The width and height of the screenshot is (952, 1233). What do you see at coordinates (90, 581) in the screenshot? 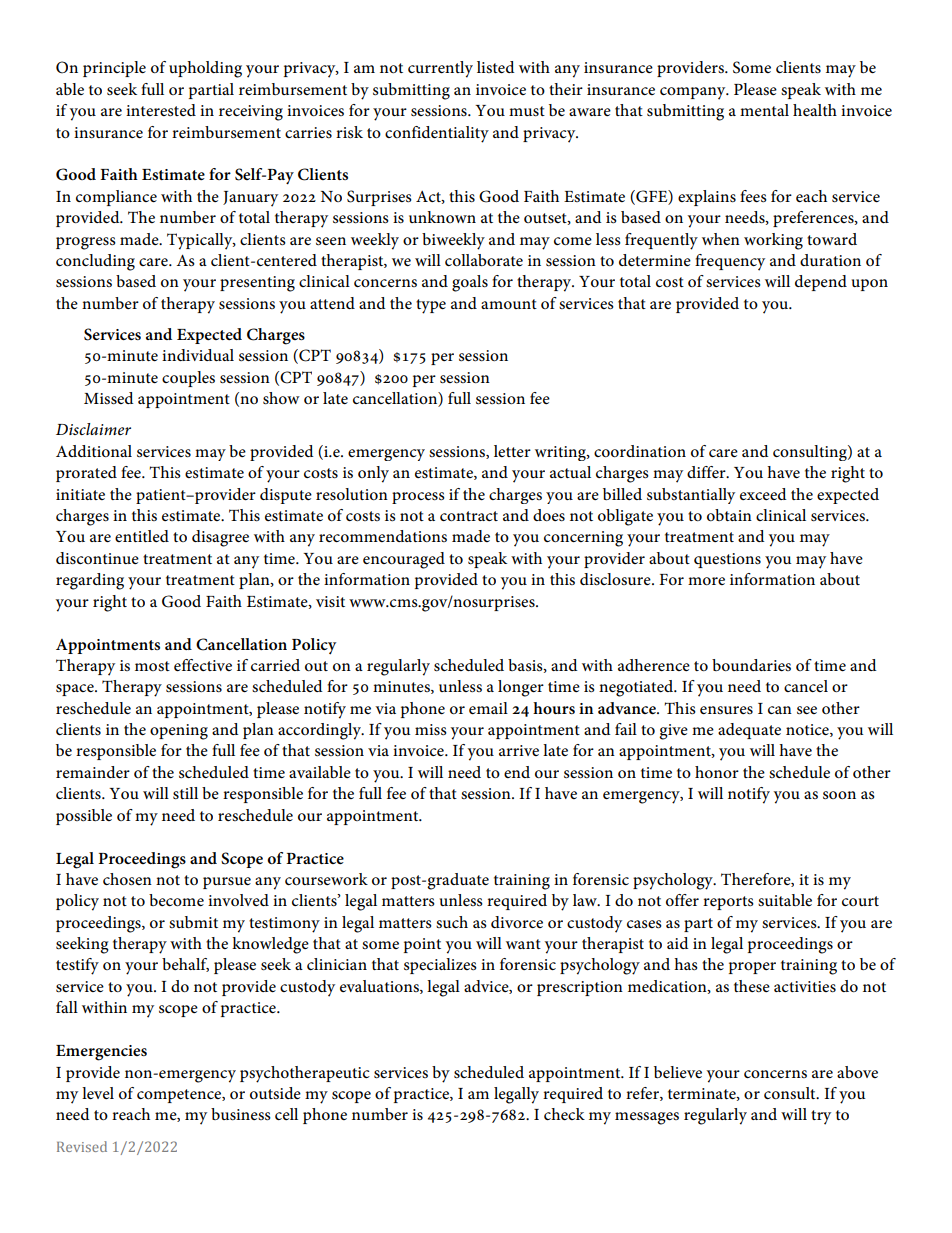
I see `regarding` at bounding box center [90, 581].
